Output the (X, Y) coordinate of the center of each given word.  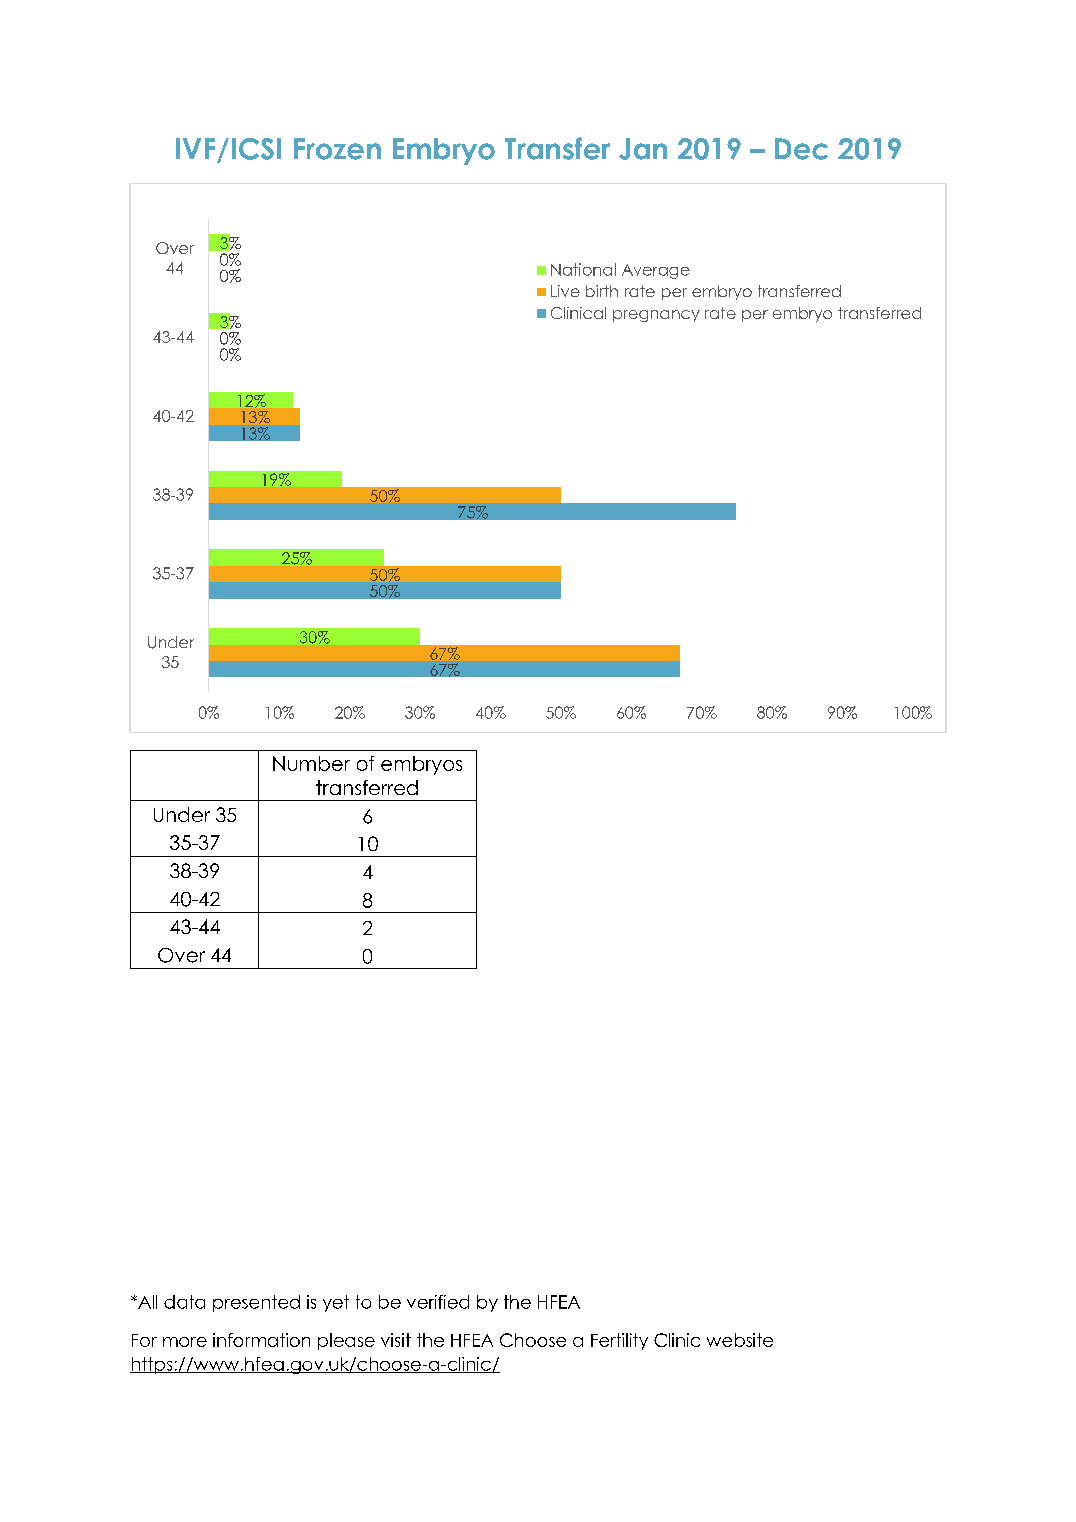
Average (656, 271)
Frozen (337, 149)
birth (602, 291)
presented (256, 1303)
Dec (801, 149)
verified (438, 1302)
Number (311, 763)
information (261, 1340)
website (740, 1340)
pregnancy (656, 316)
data (184, 1302)
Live (565, 291)
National (583, 269)
